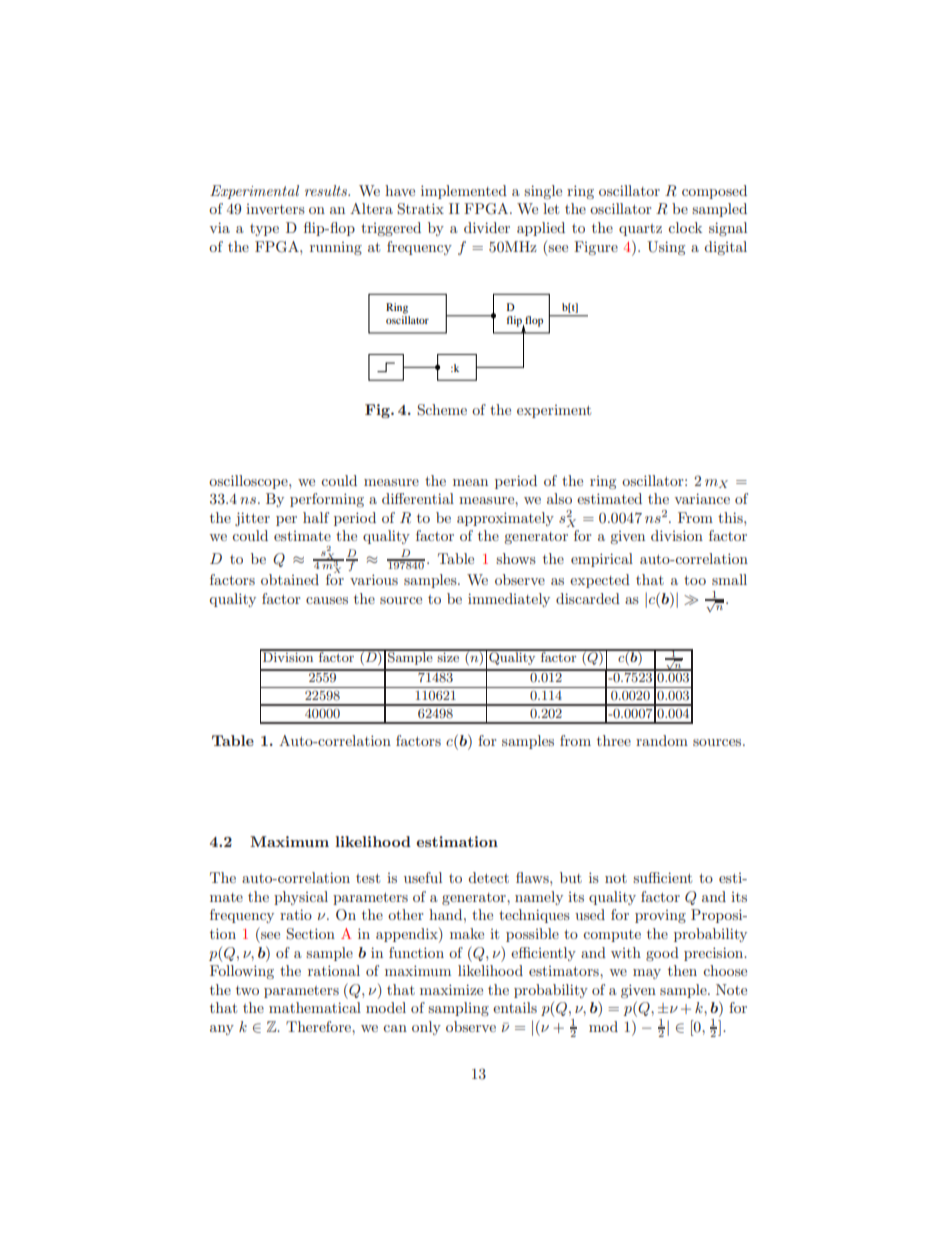  What do you see at coordinates (489, 877) in the screenshot?
I see `detect` at bounding box center [489, 877].
